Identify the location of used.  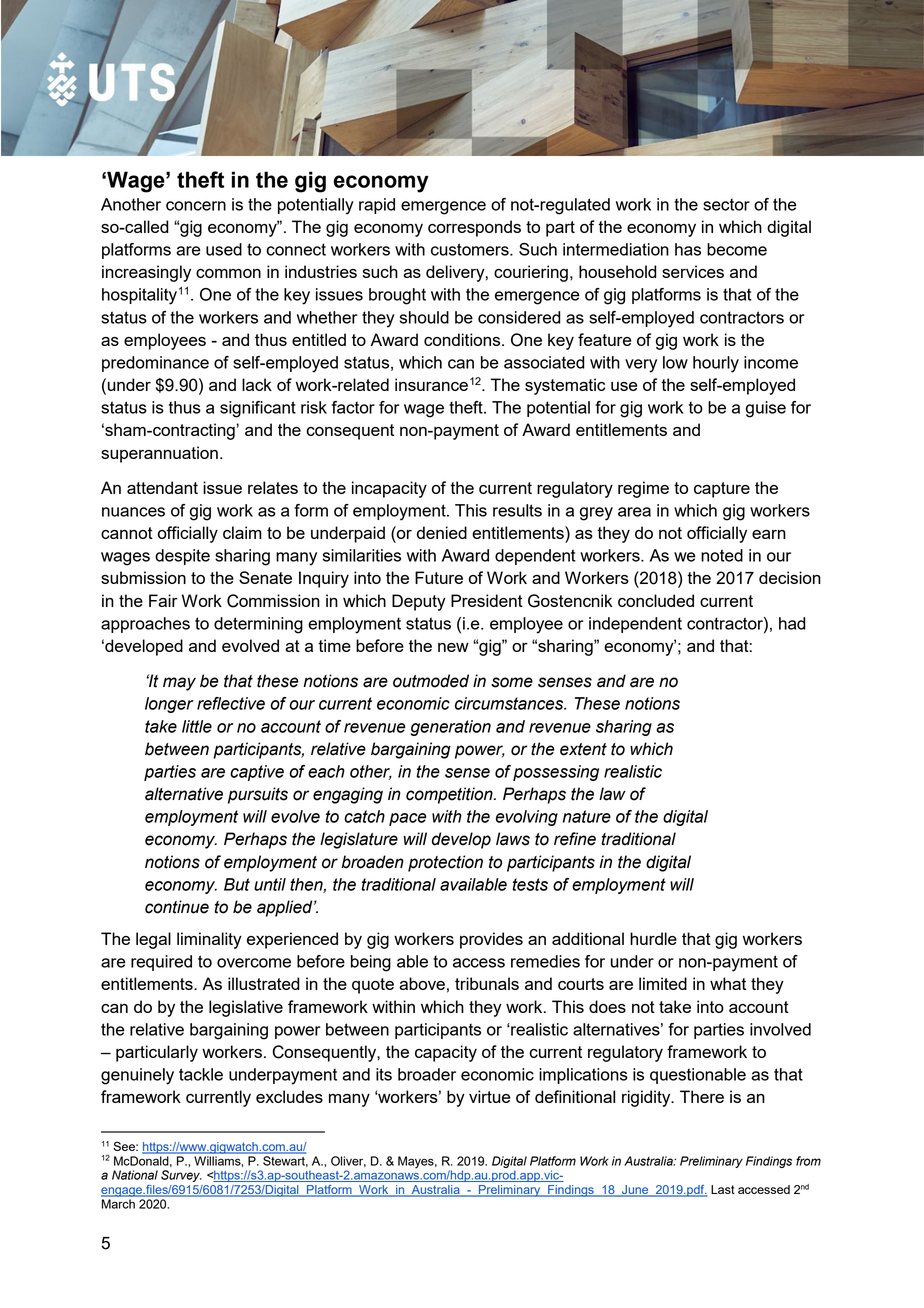
(224, 249).
